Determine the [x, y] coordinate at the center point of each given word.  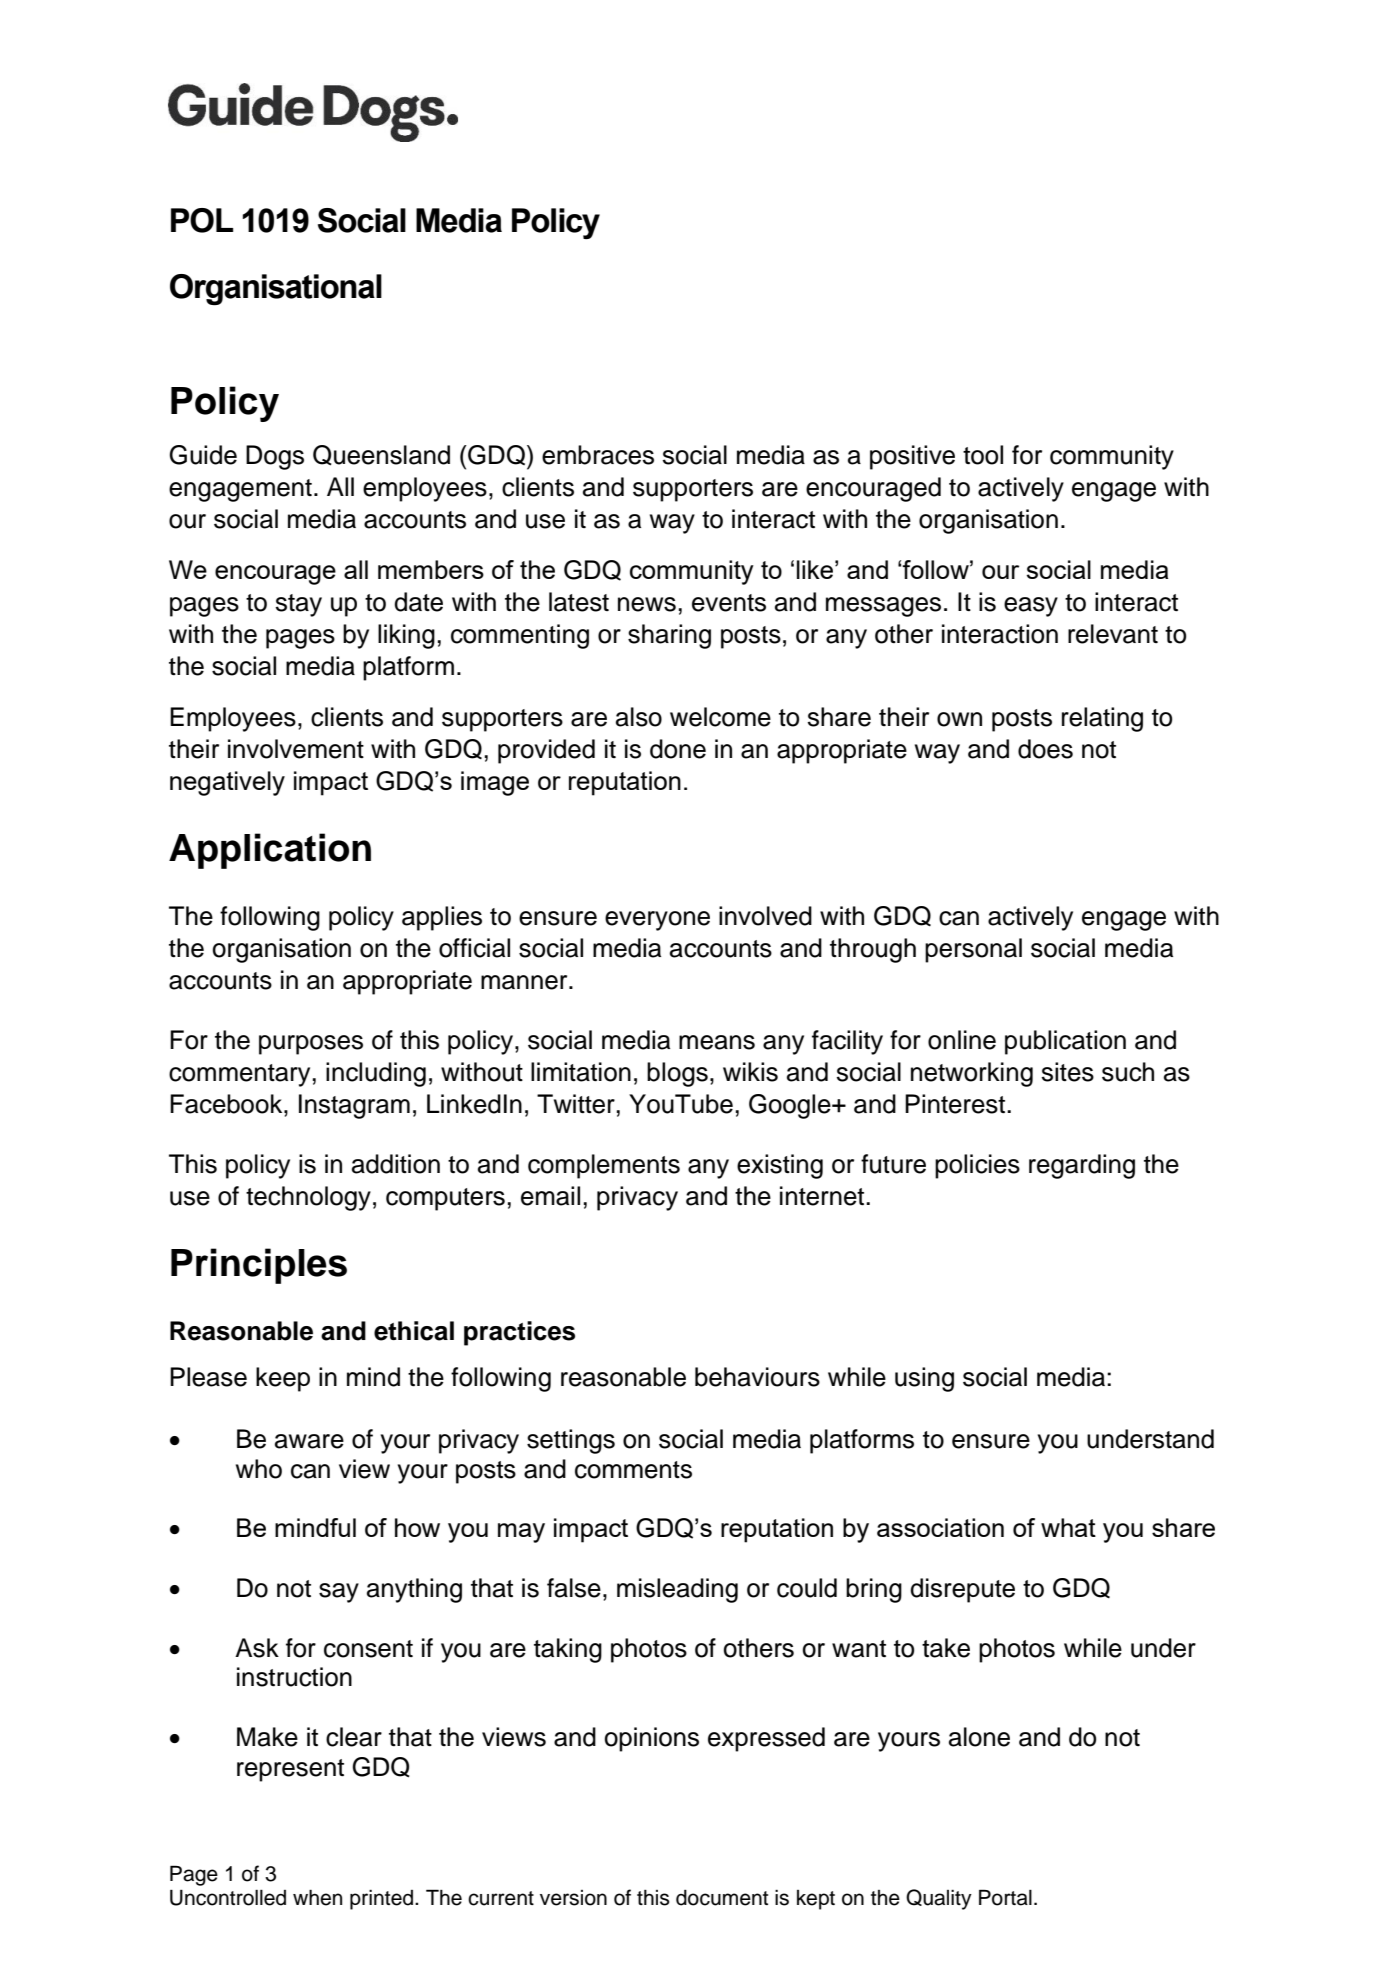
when [317, 1898]
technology [308, 1198]
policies [977, 1166]
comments [633, 1470]
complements [604, 1166]
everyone [657, 921]
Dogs [275, 457]
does [1045, 749]
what [1068, 1527]
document [722, 1898]
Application [270, 851]
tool [983, 455]
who [259, 1469]
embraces [598, 455]
